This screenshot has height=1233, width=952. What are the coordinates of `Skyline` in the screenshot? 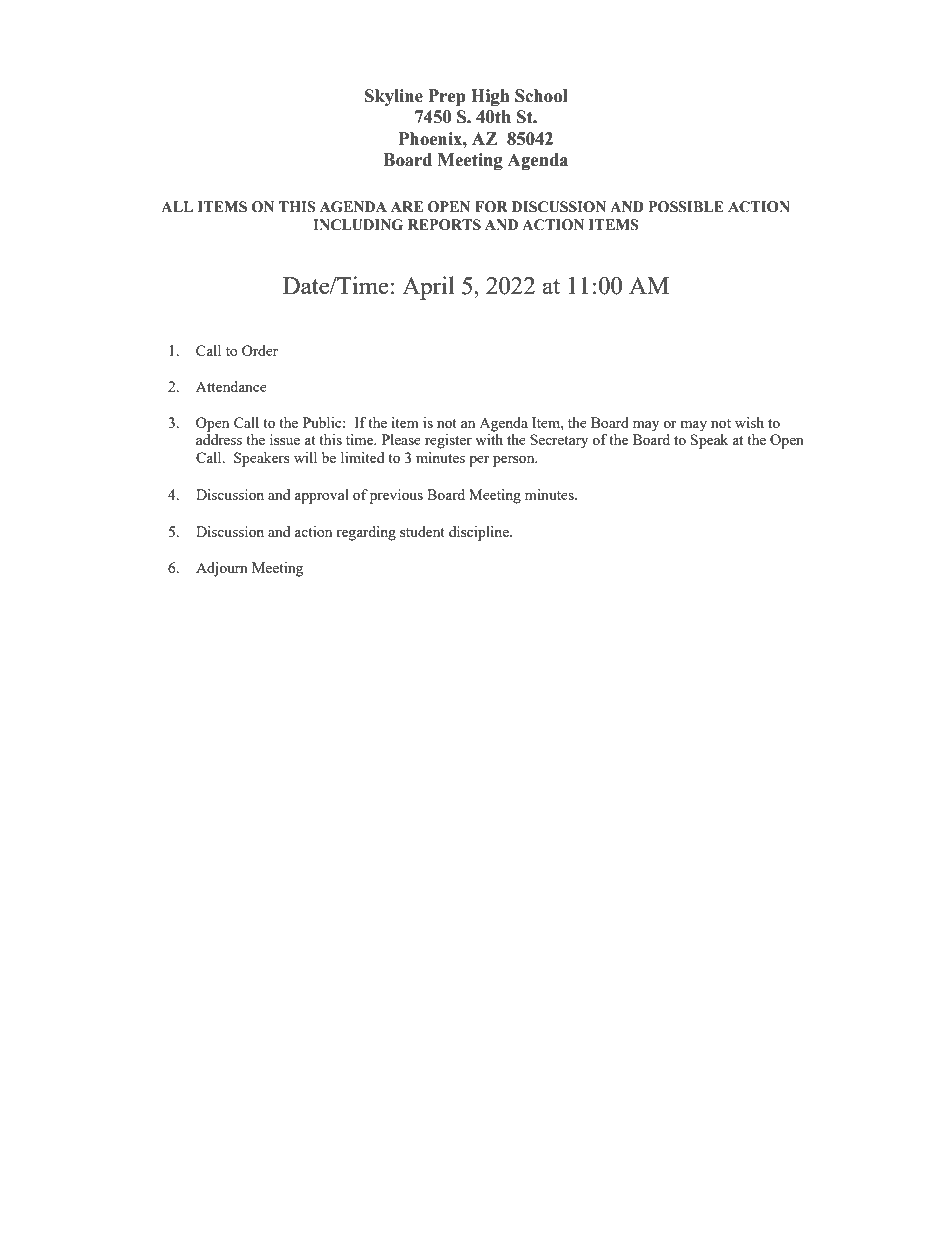 It's located at (394, 97).
